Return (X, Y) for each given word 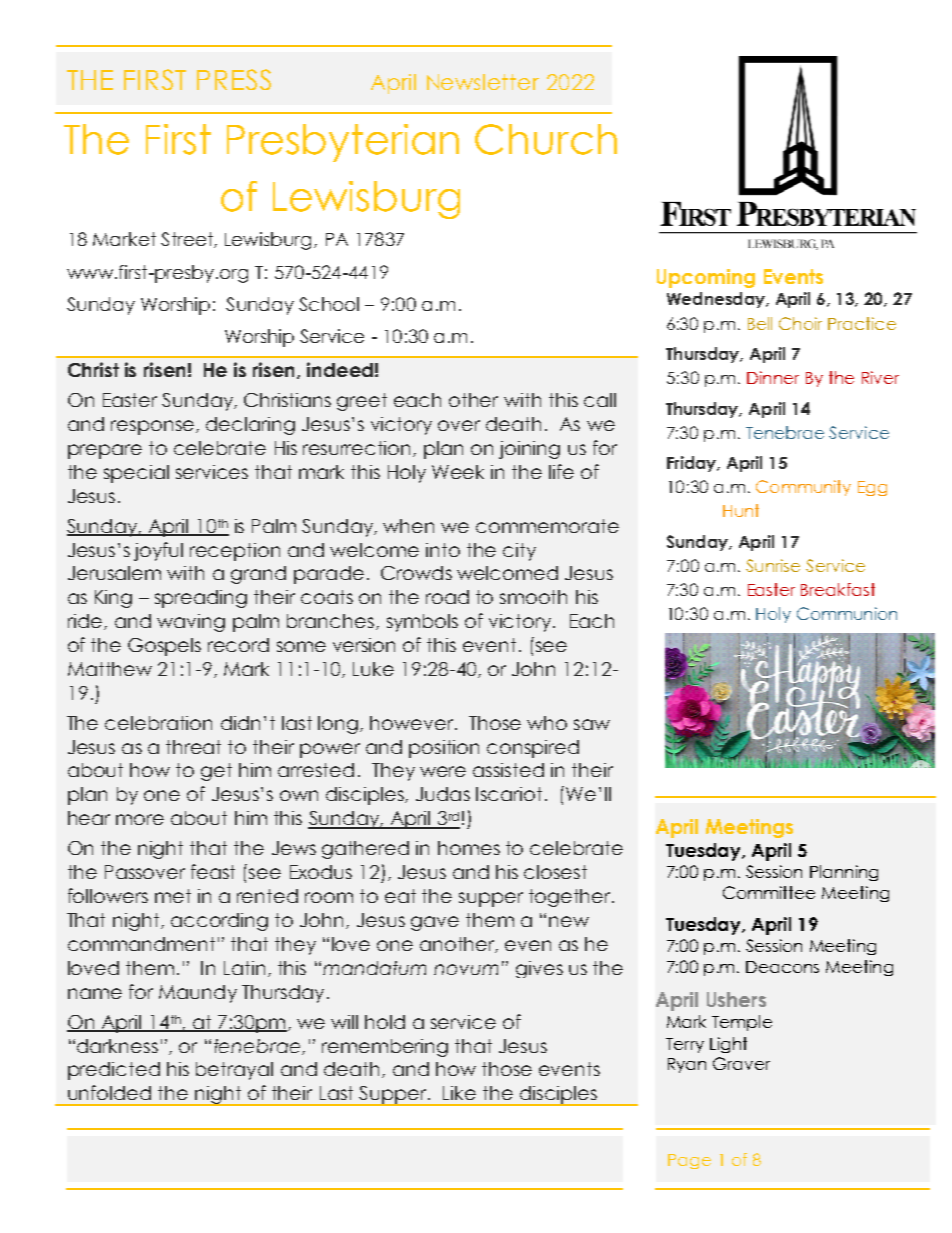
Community (803, 488)
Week (458, 472)
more (140, 819)
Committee (769, 892)
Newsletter (483, 82)
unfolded (109, 1092)
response (152, 427)
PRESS (234, 79)
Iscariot (509, 794)
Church (546, 139)
